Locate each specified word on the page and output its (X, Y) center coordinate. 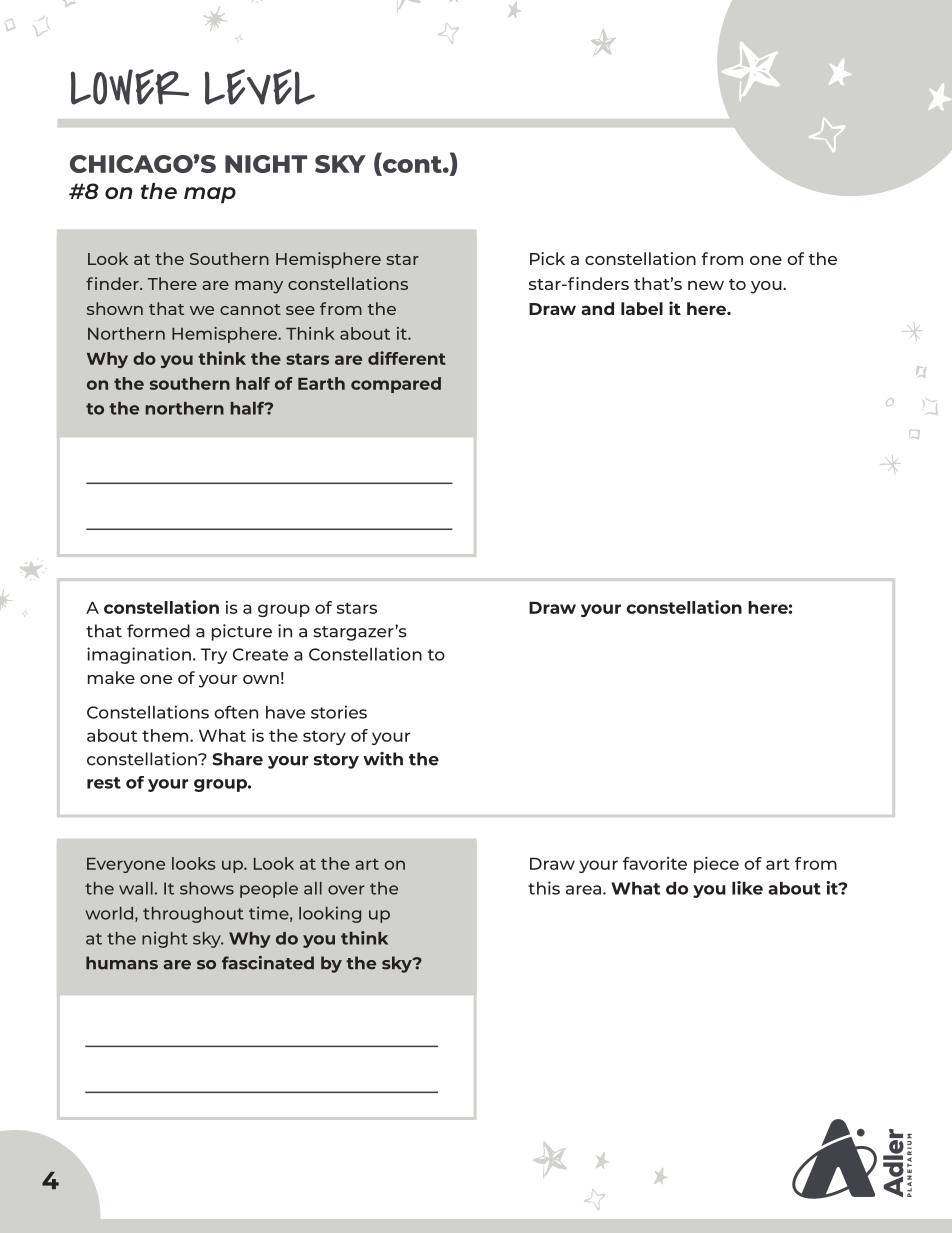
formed (158, 631)
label (642, 308)
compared (396, 385)
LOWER (130, 87)
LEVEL (260, 87)
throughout (193, 915)
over (346, 890)
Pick (547, 258)
